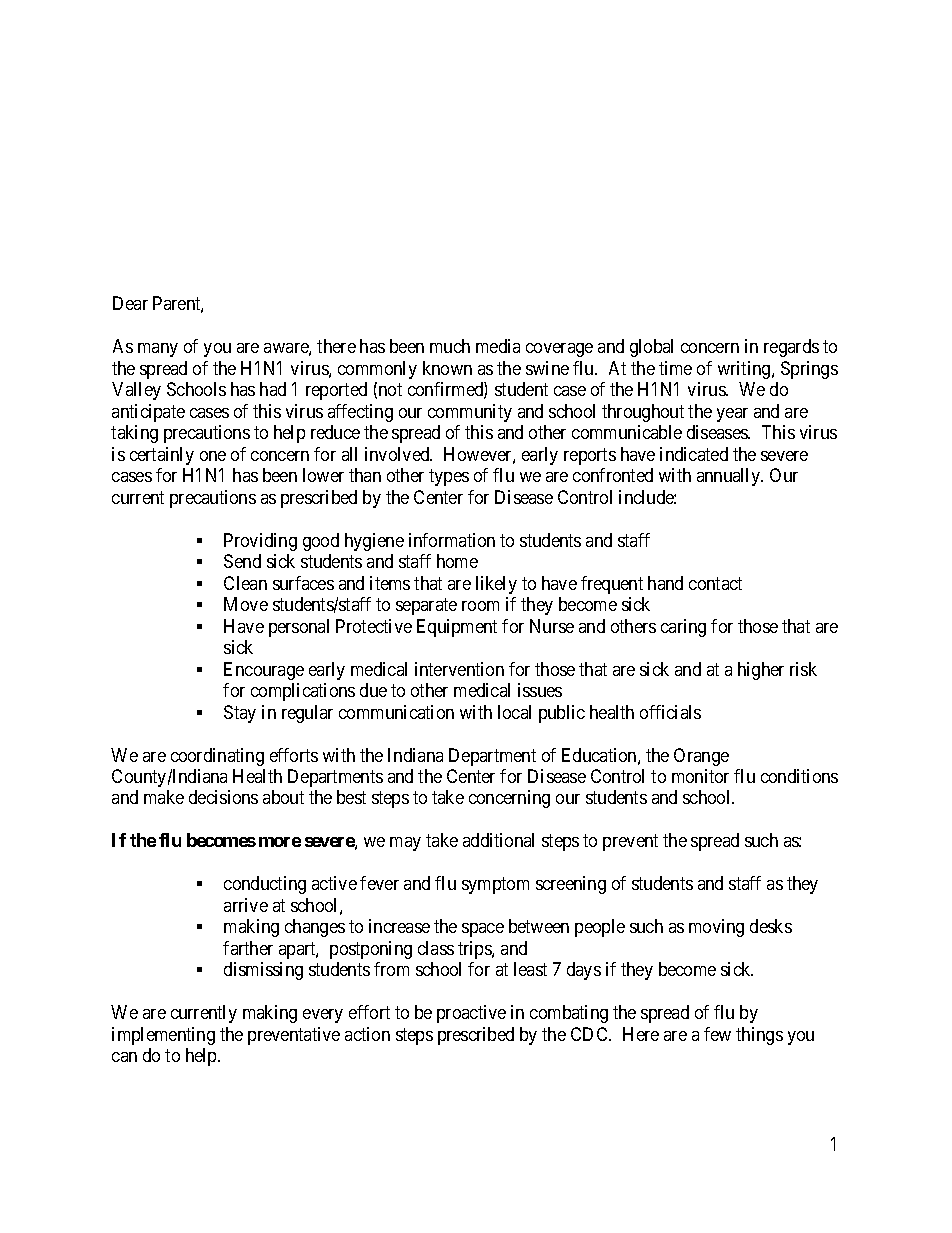 The image size is (952, 1233). I want to click on officials, so click(670, 712).
